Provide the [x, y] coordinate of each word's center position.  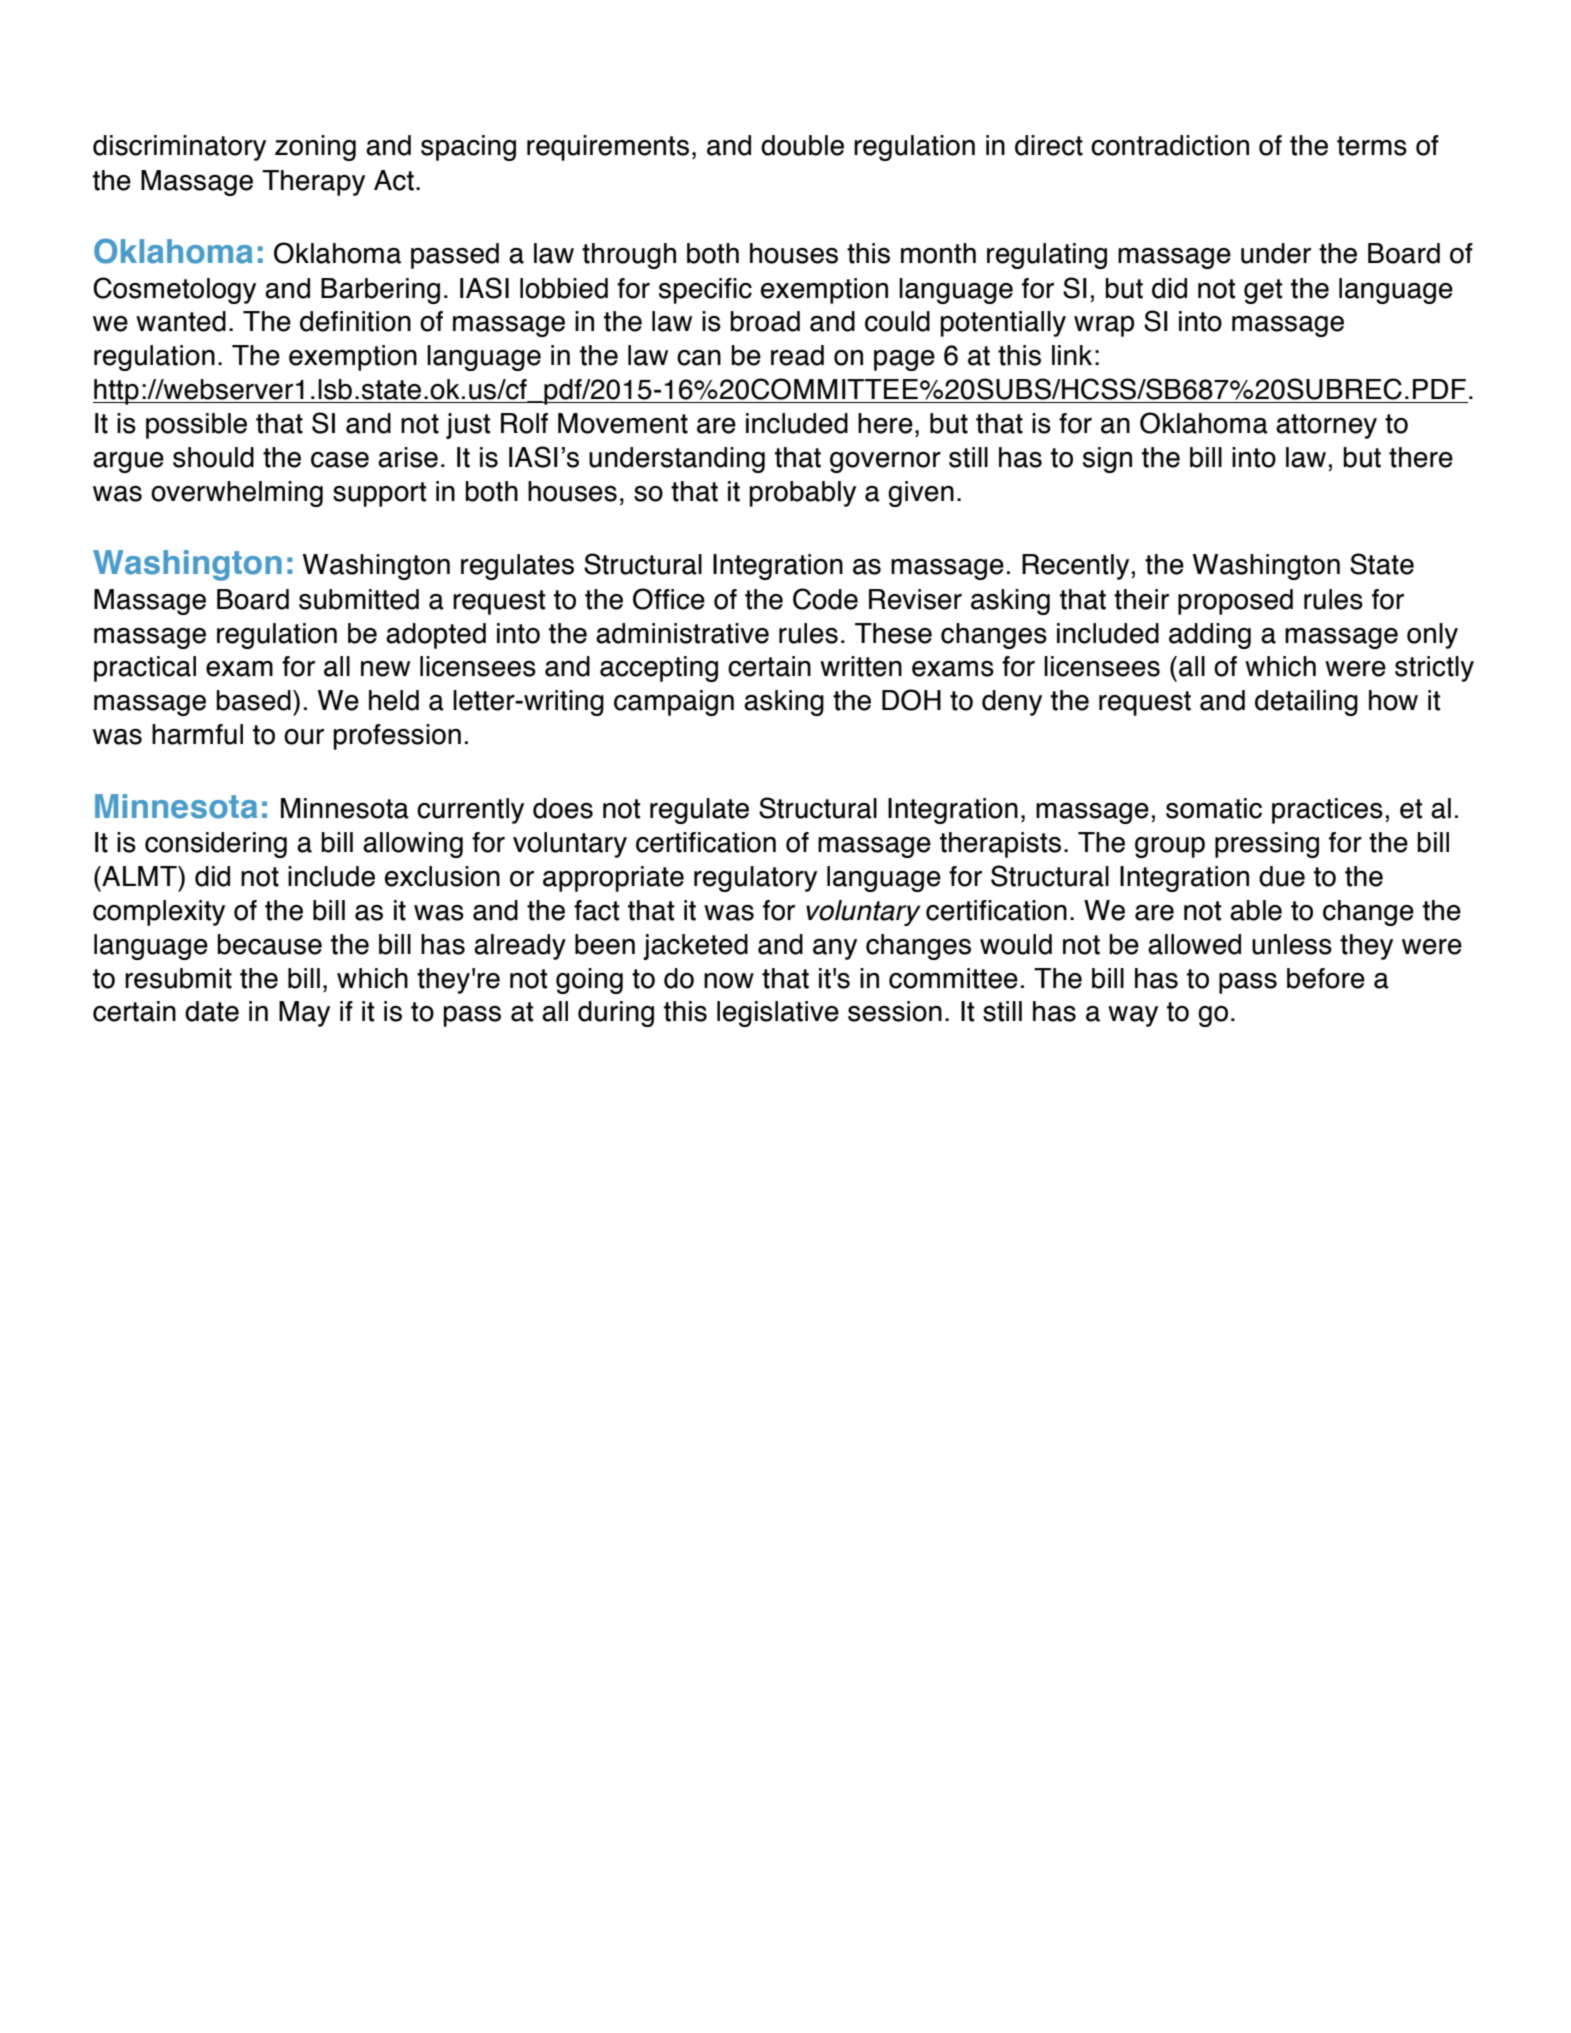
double [802, 145]
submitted [359, 599]
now [729, 981]
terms [1372, 146]
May [304, 1014]
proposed [1235, 602]
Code [825, 599]
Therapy [313, 183]
